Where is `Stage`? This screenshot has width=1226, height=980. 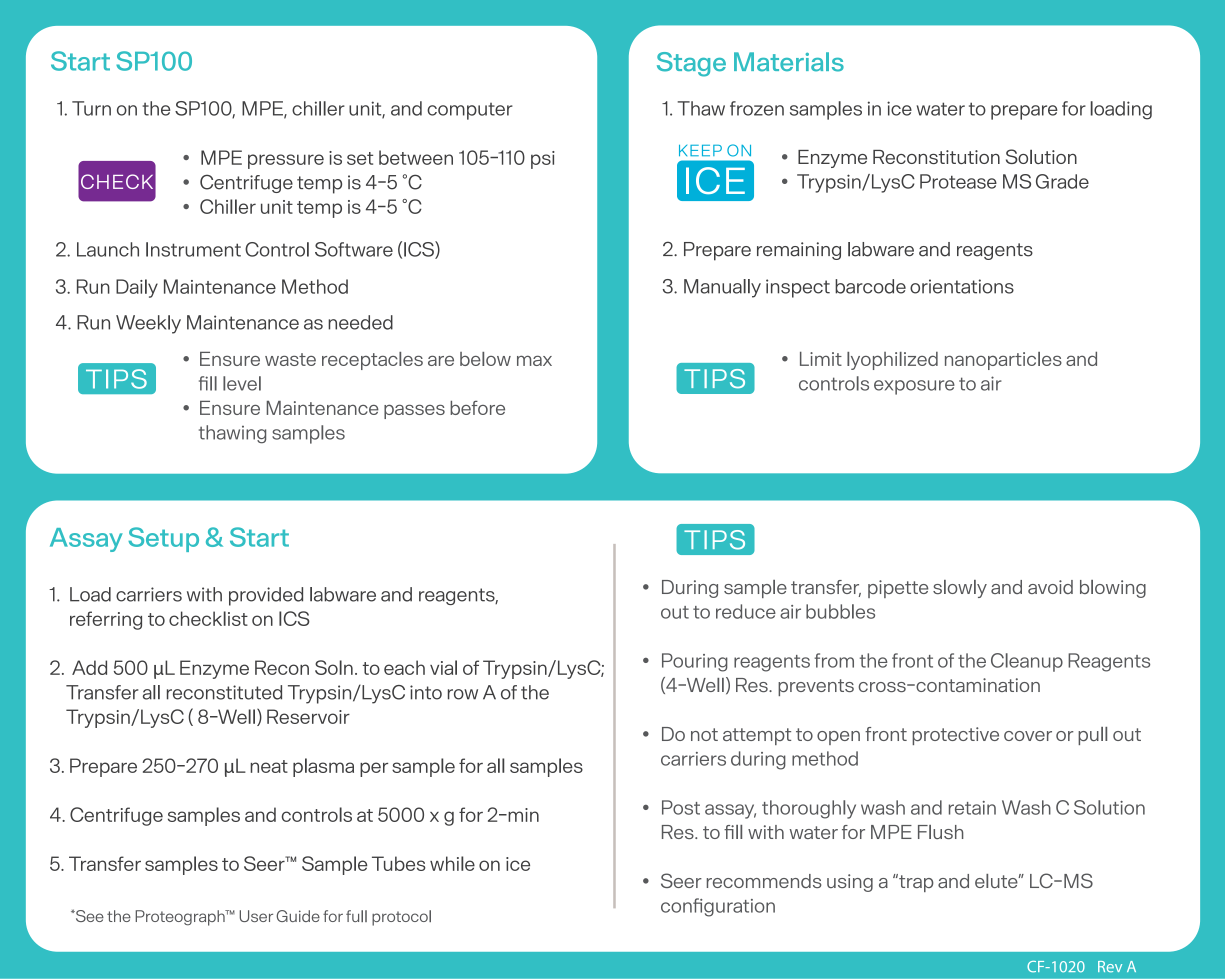 Stage is located at coordinates (691, 64).
